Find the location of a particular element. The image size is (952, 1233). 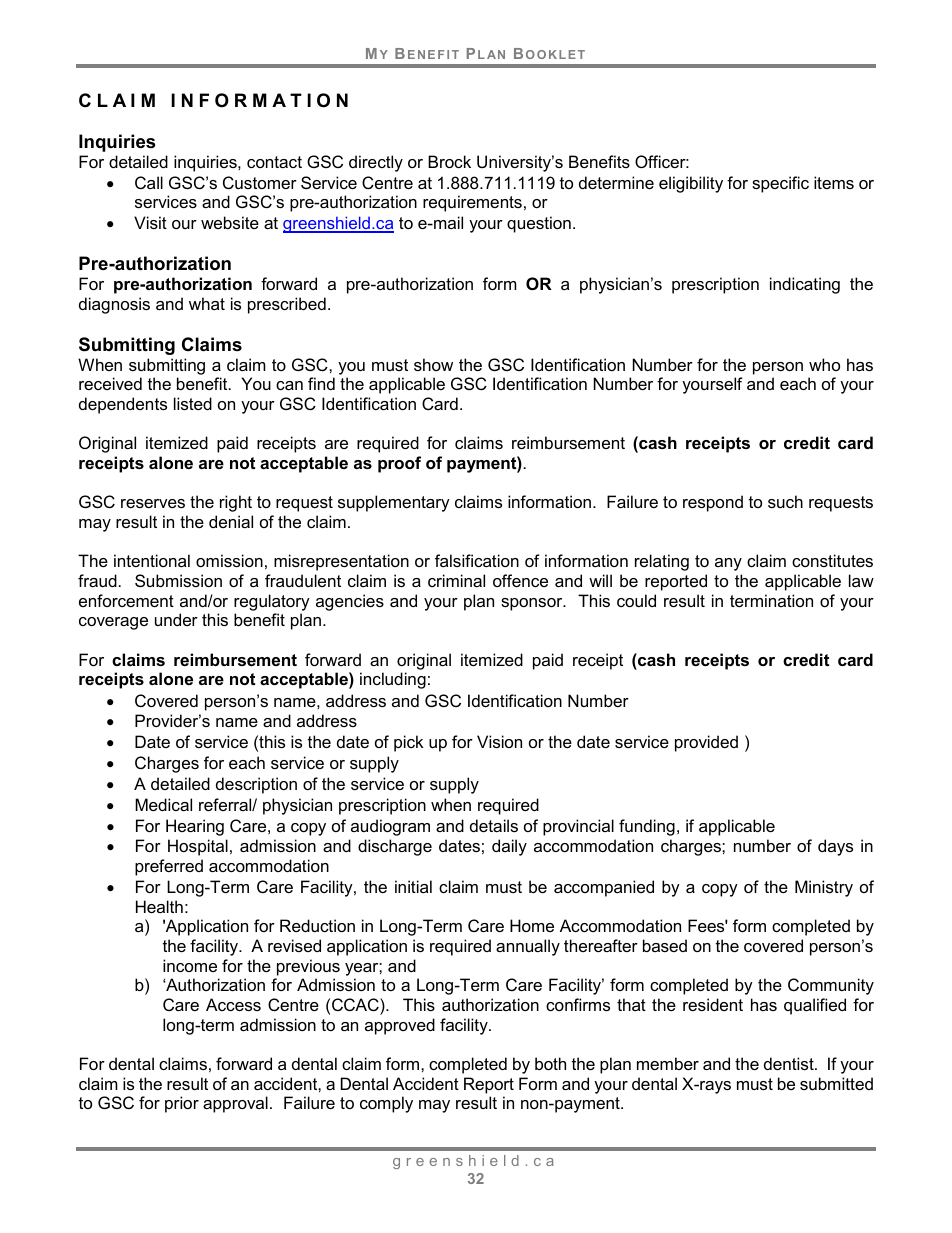

specific is located at coordinates (780, 184).
